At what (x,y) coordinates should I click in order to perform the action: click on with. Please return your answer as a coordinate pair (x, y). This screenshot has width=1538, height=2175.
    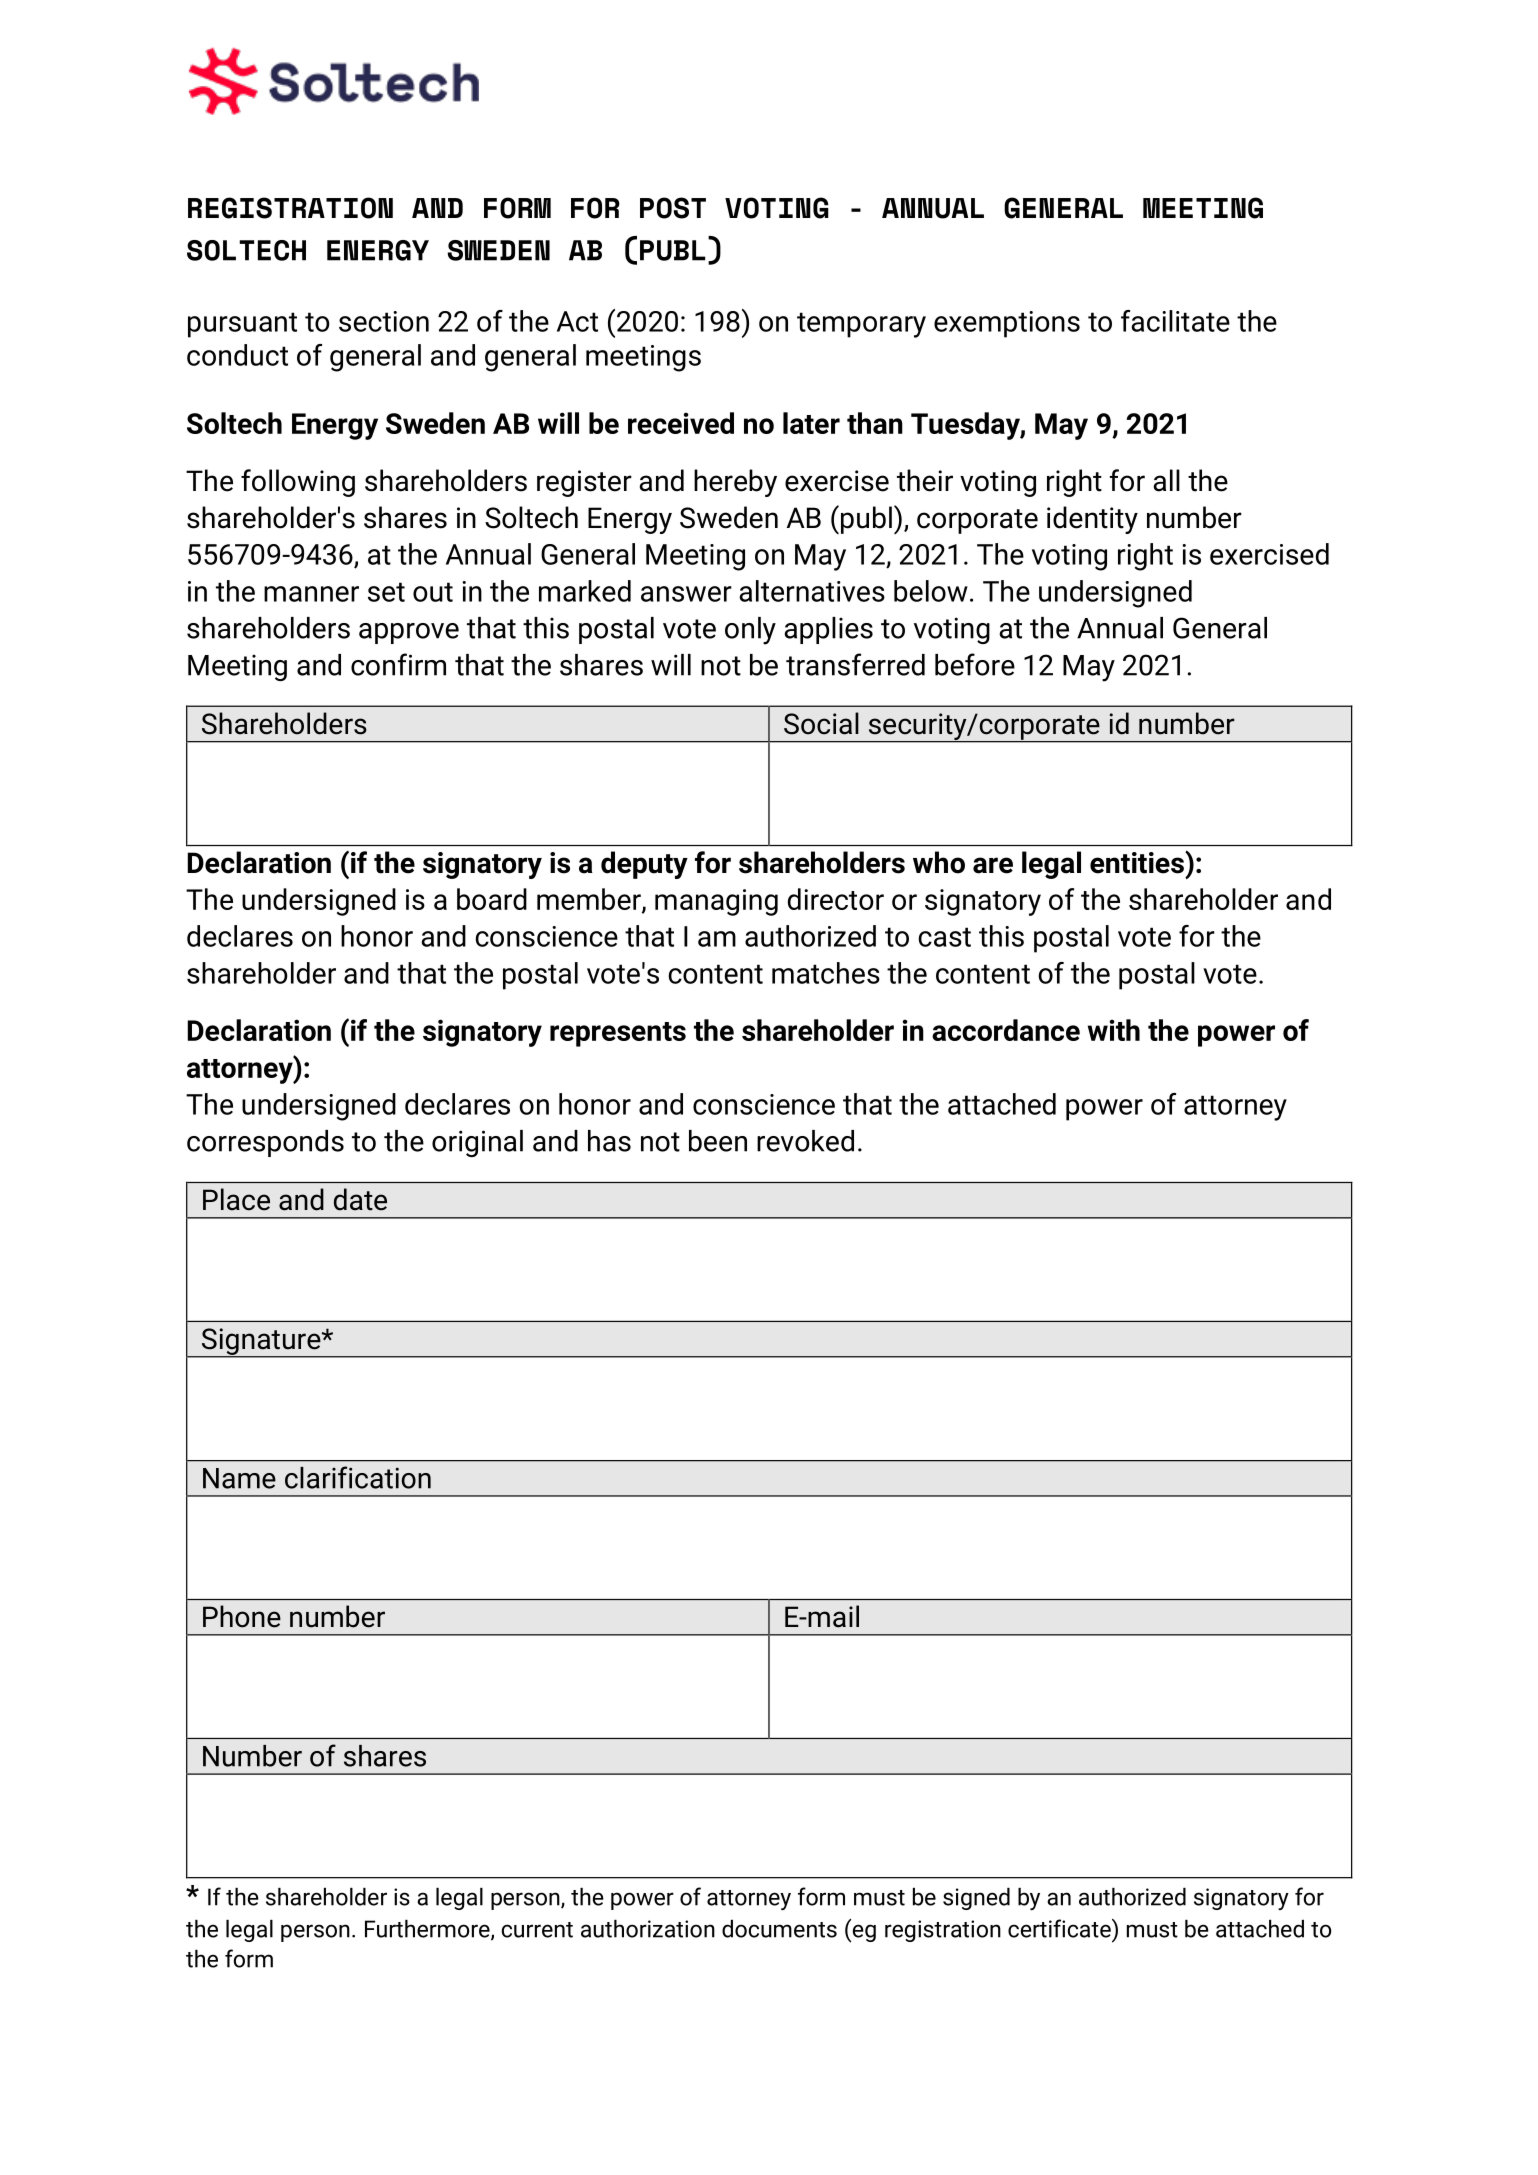
    Looking at the image, I should click on (1114, 1030).
